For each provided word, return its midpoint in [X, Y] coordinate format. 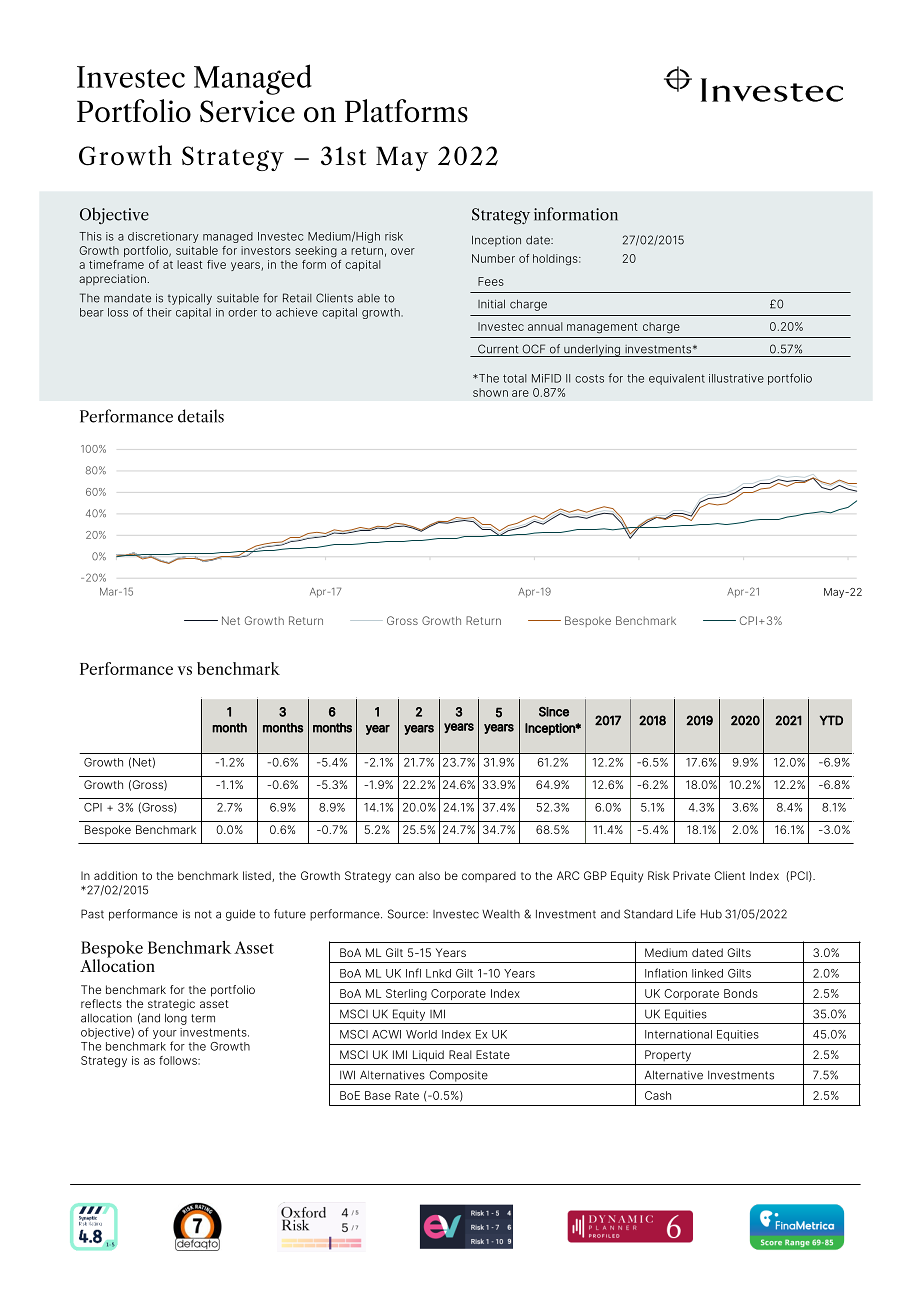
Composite [458, 1076]
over [403, 251]
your [165, 1034]
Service [247, 111]
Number [493, 258]
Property [668, 1056]
